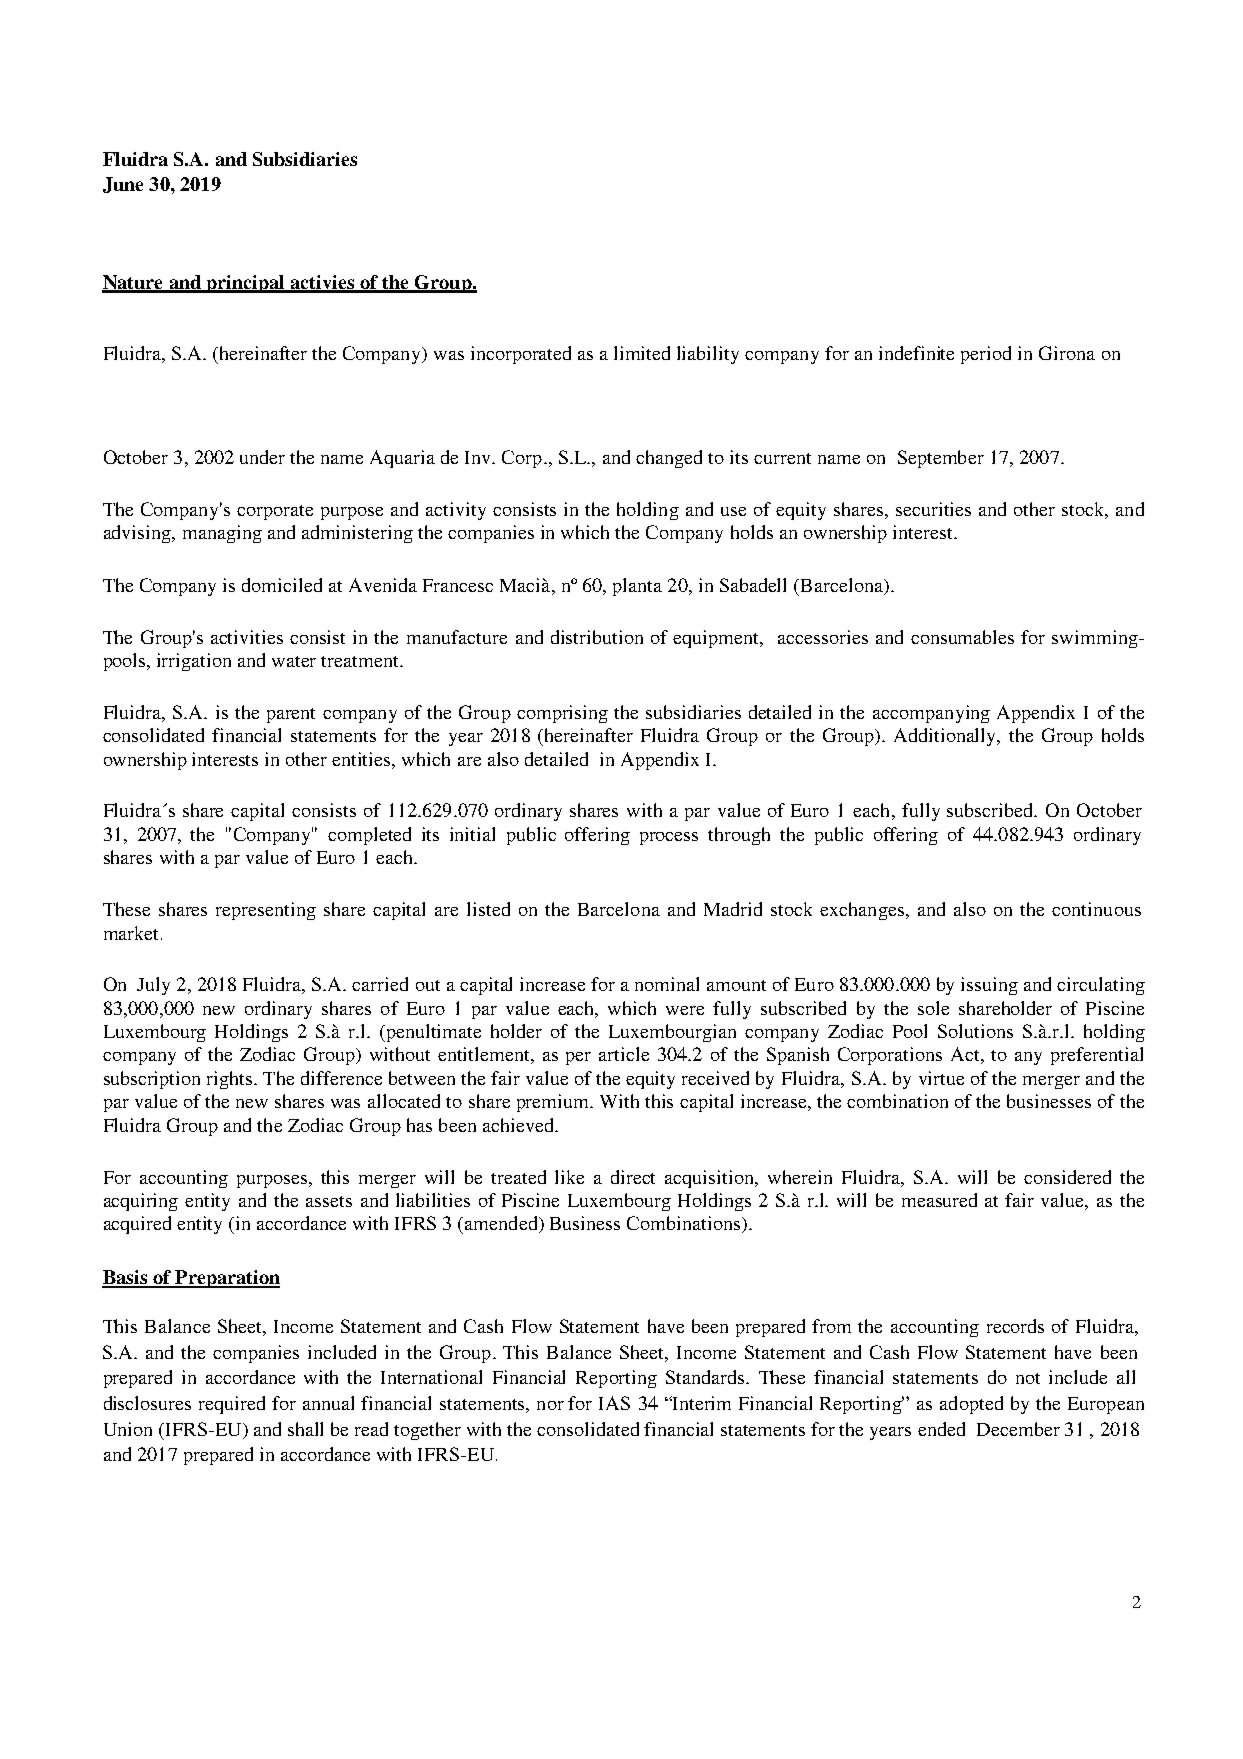 The width and height of the document is (1243, 1759). Describe the element at coordinates (153, 986) in the document. I see `July` at that location.
